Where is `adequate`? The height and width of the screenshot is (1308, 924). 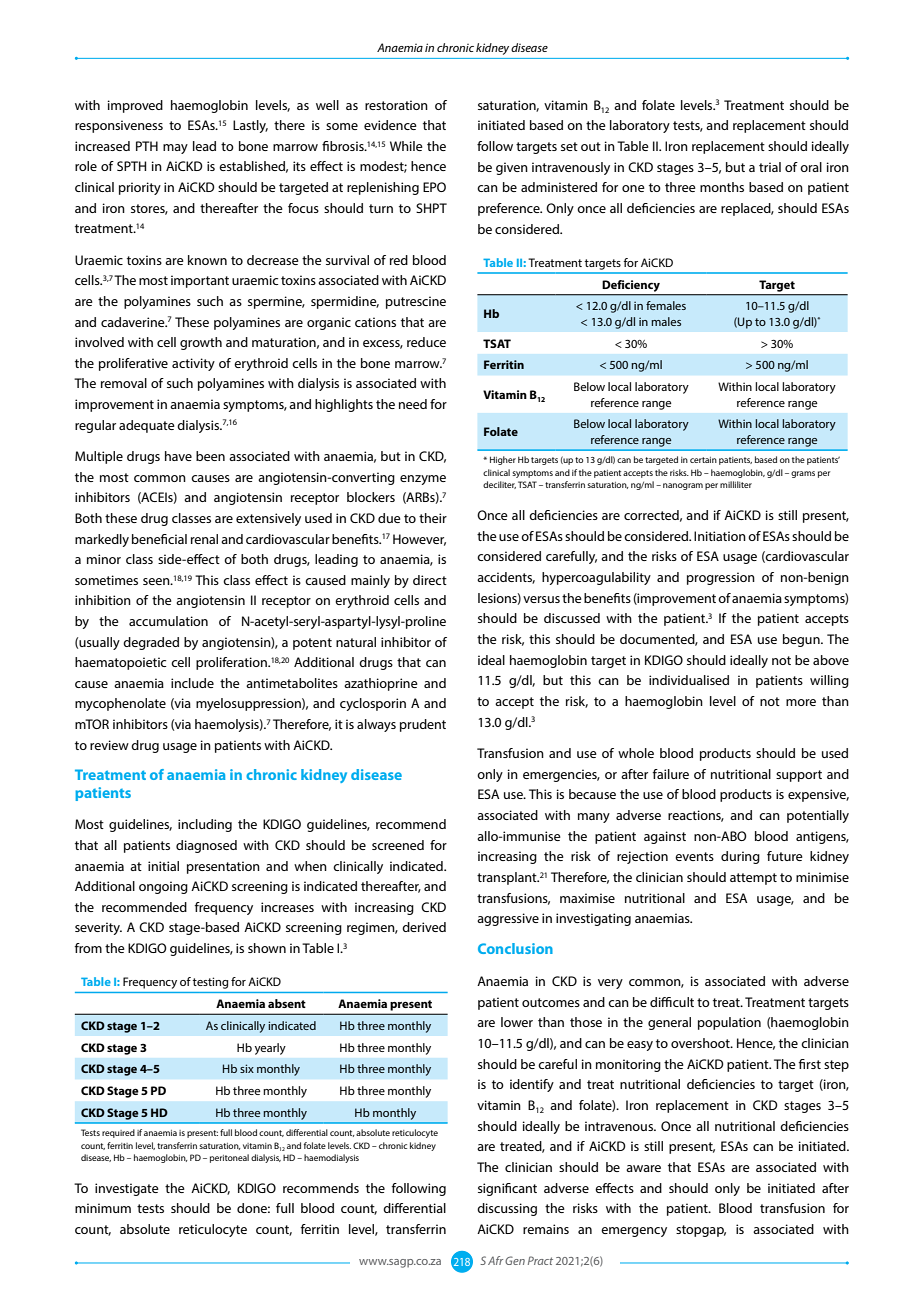 adequate is located at coordinates (147, 426).
